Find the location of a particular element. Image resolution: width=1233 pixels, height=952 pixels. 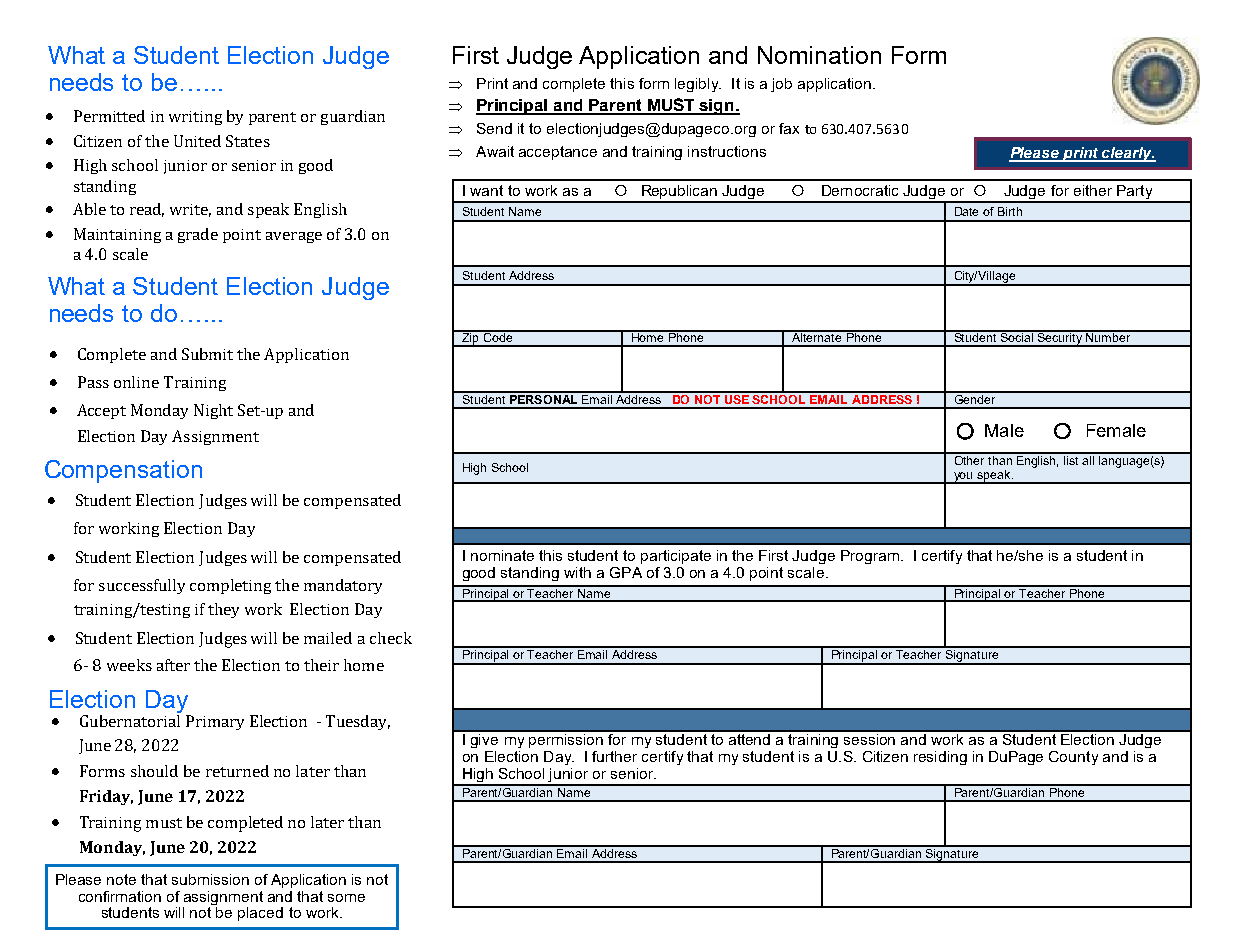

participate is located at coordinates (676, 557).
